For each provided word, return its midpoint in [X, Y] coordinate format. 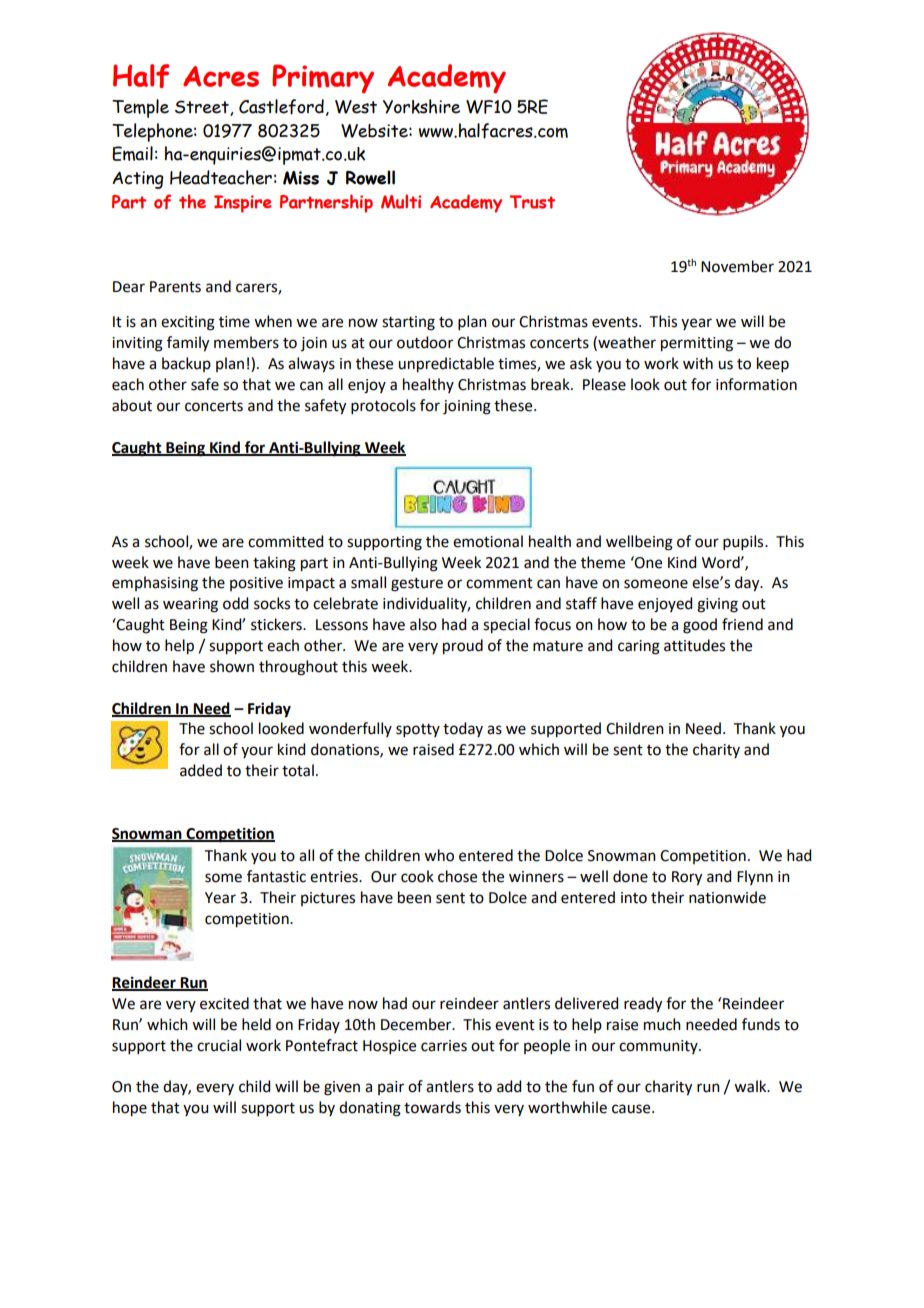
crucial [219, 1045]
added [201, 770]
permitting [697, 344]
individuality [426, 604]
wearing [190, 605]
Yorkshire [421, 106]
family [188, 344]
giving [717, 605]
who [439, 855]
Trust [532, 202]
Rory [687, 878]
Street [203, 108]
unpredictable [446, 365]
